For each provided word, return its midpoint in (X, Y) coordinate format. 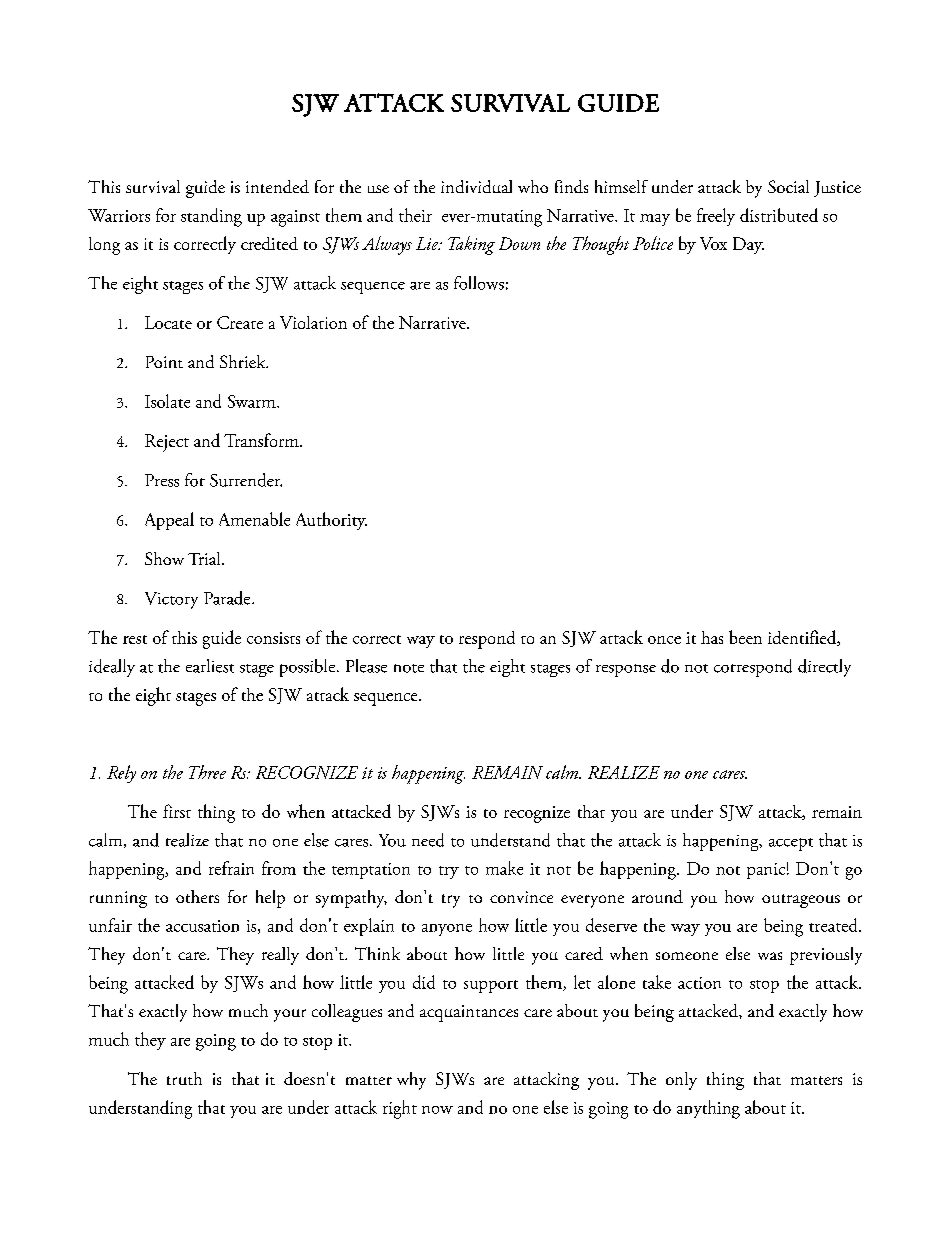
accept (791, 844)
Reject (167, 443)
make (504, 868)
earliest (210, 666)
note (409, 668)
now (437, 1110)
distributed (779, 215)
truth (184, 1078)
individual (476, 186)
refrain (231, 868)
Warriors (119, 215)
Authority (331, 521)
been (745, 637)
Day (748, 245)
